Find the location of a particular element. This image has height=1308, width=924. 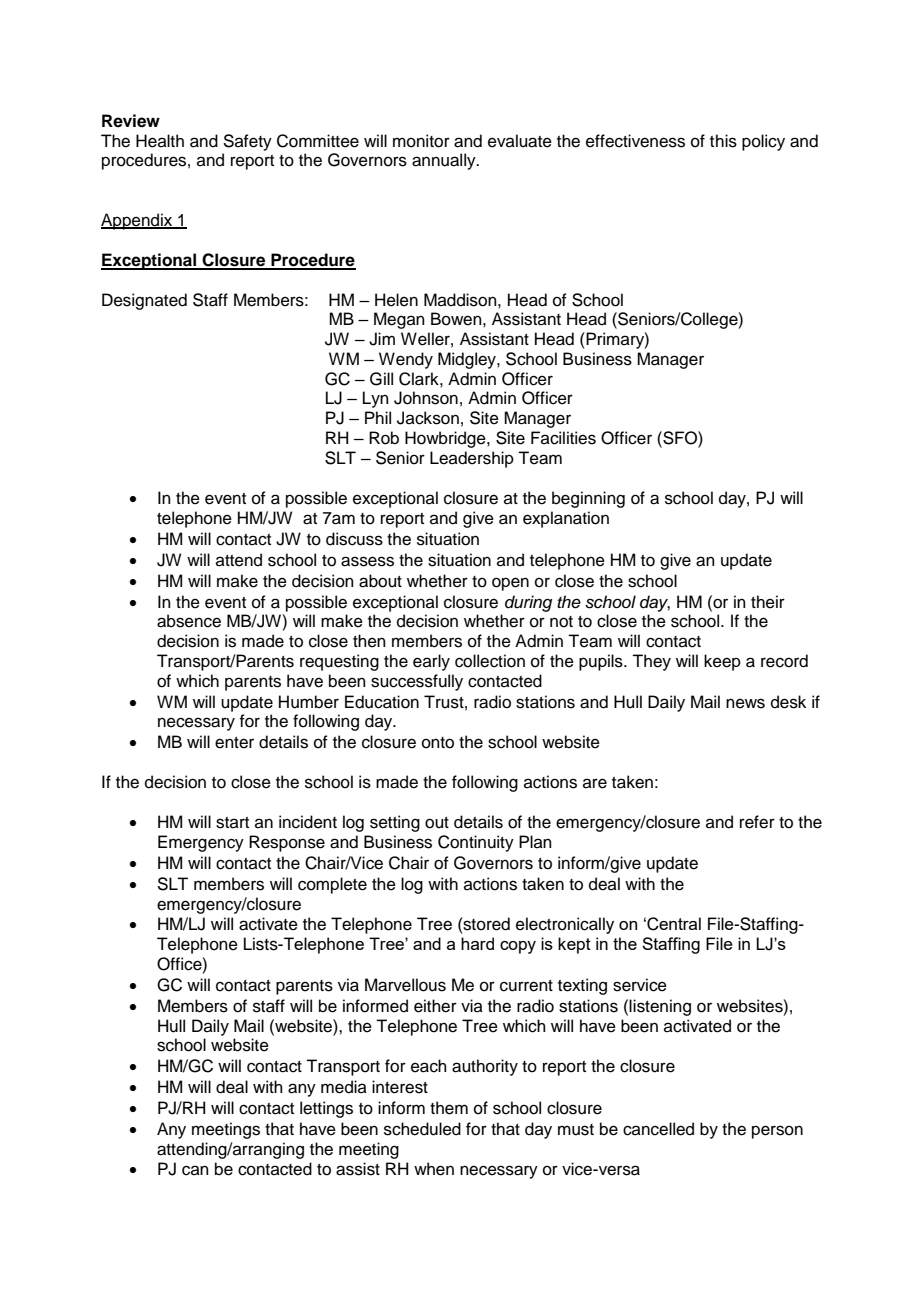

this is located at coordinates (723, 141).
